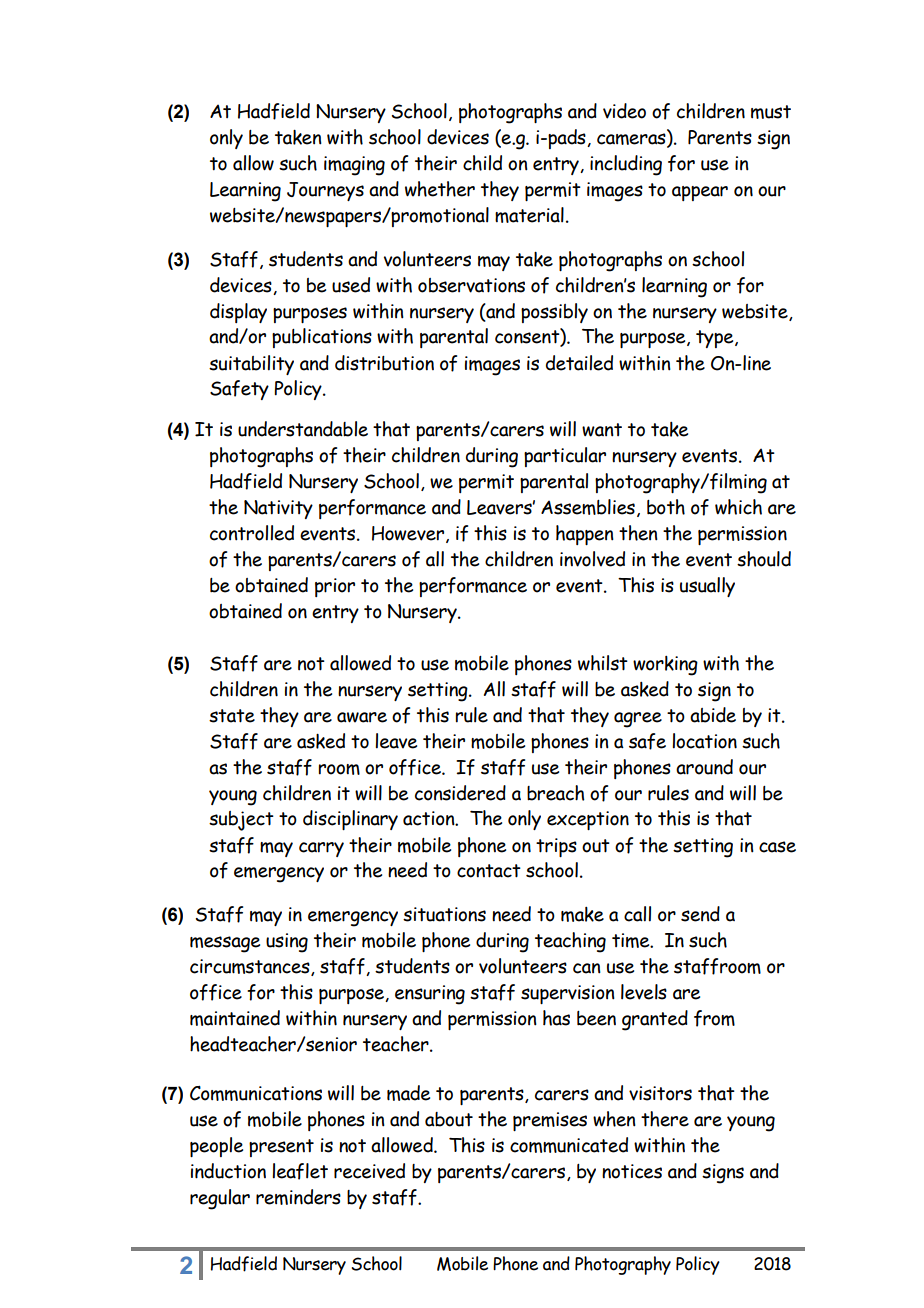 The width and height of the image is (924, 1308). I want to click on around, so click(704, 767).
